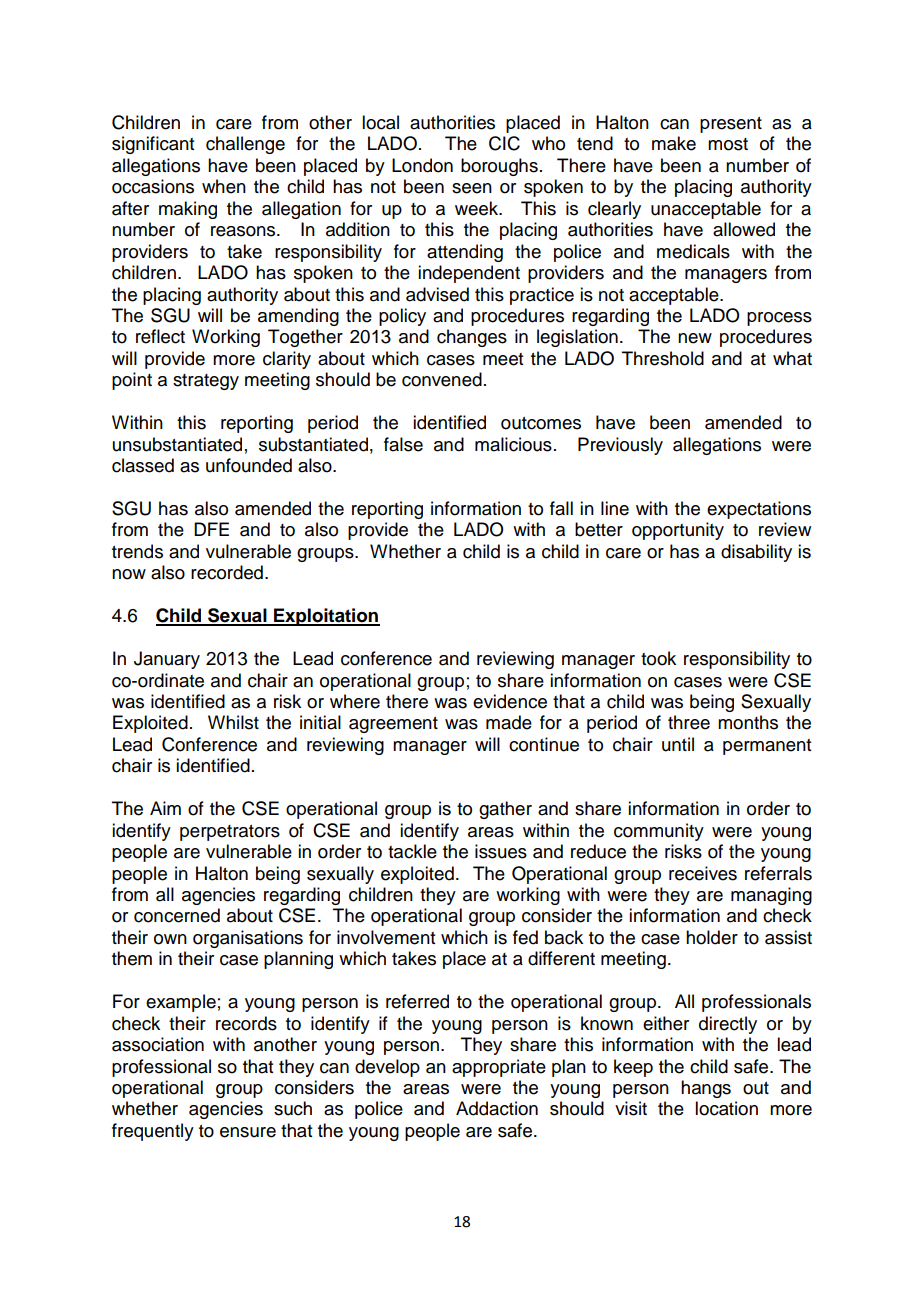 This page has width=924, height=1308. I want to click on appropriate, so click(499, 1068).
